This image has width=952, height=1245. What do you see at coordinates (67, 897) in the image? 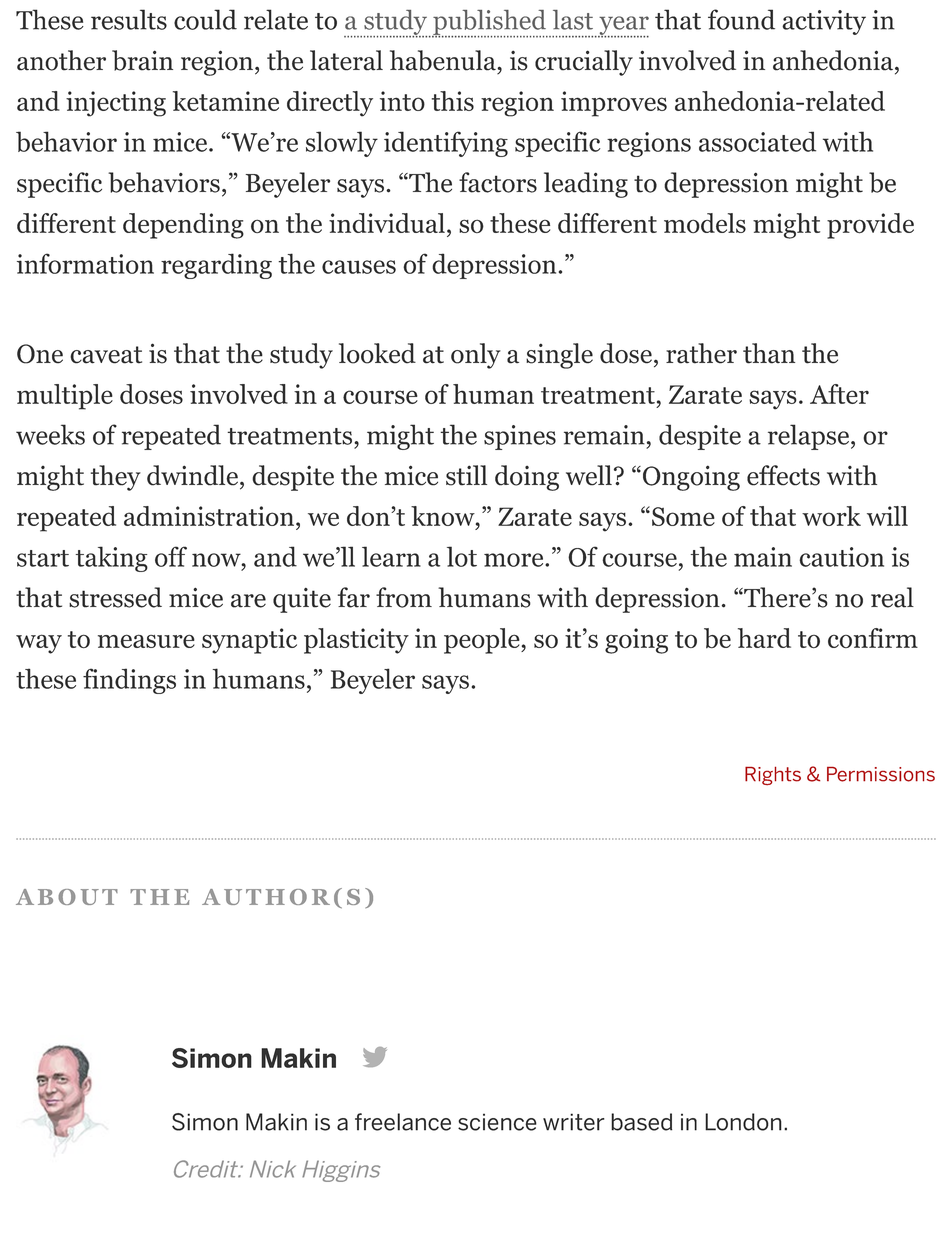
I see `ABOUT` at bounding box center [67, 897].
